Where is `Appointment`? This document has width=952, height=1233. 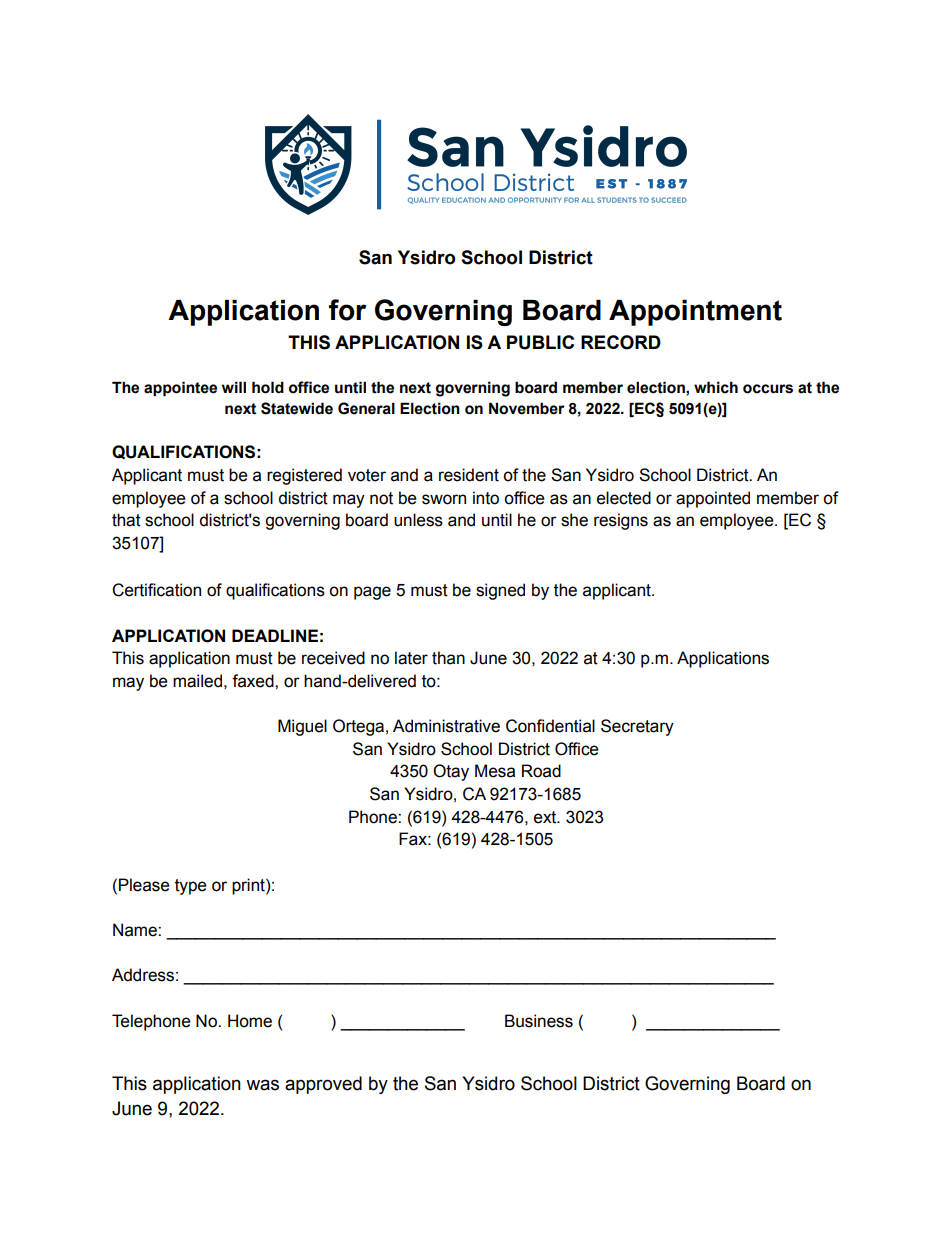
Appointment is located at coordinates (695, 313).
